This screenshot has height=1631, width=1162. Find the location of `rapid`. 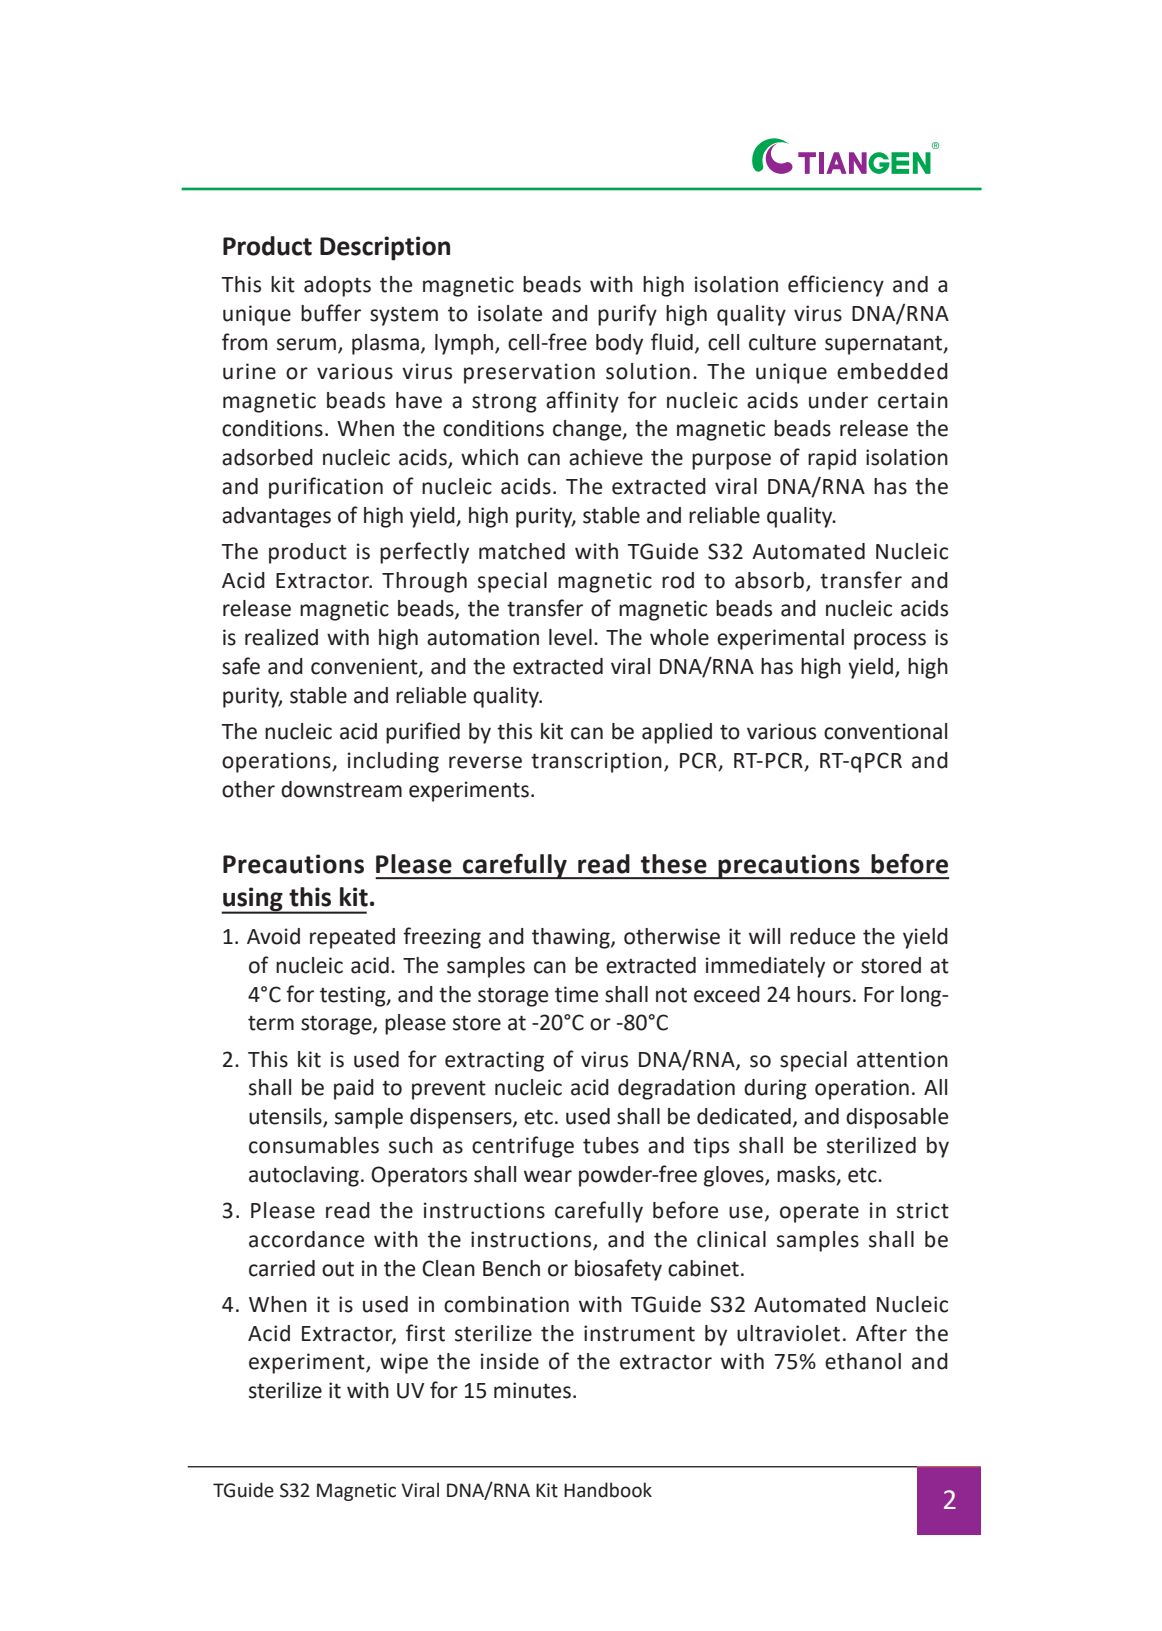

rapid is located at coordinates (832, 459).
